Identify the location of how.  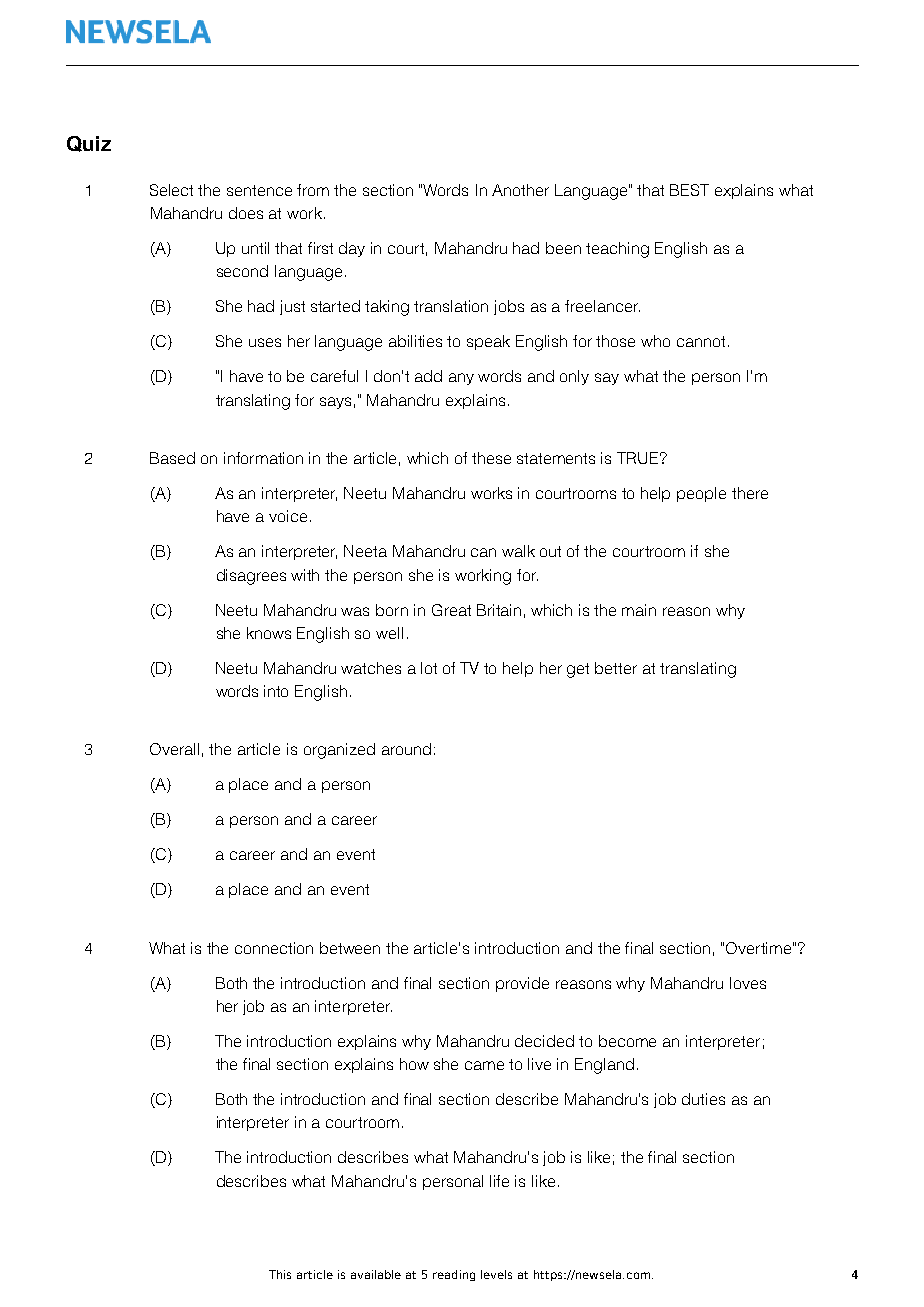
(414, 1064).
